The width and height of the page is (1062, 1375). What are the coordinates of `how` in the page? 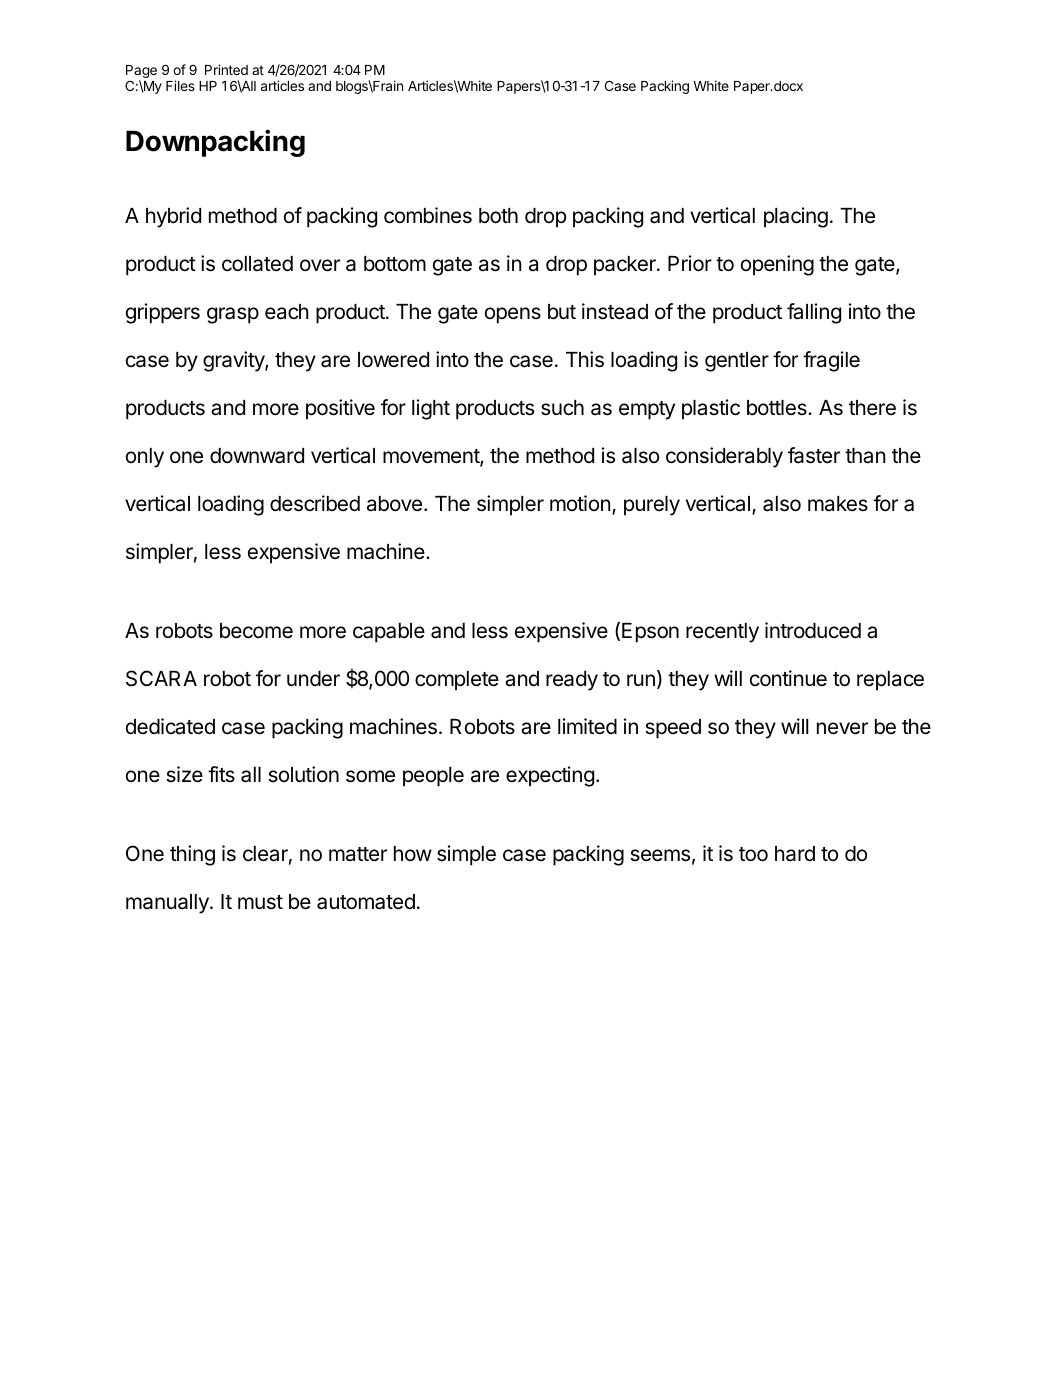 It's located at (413, 853).
